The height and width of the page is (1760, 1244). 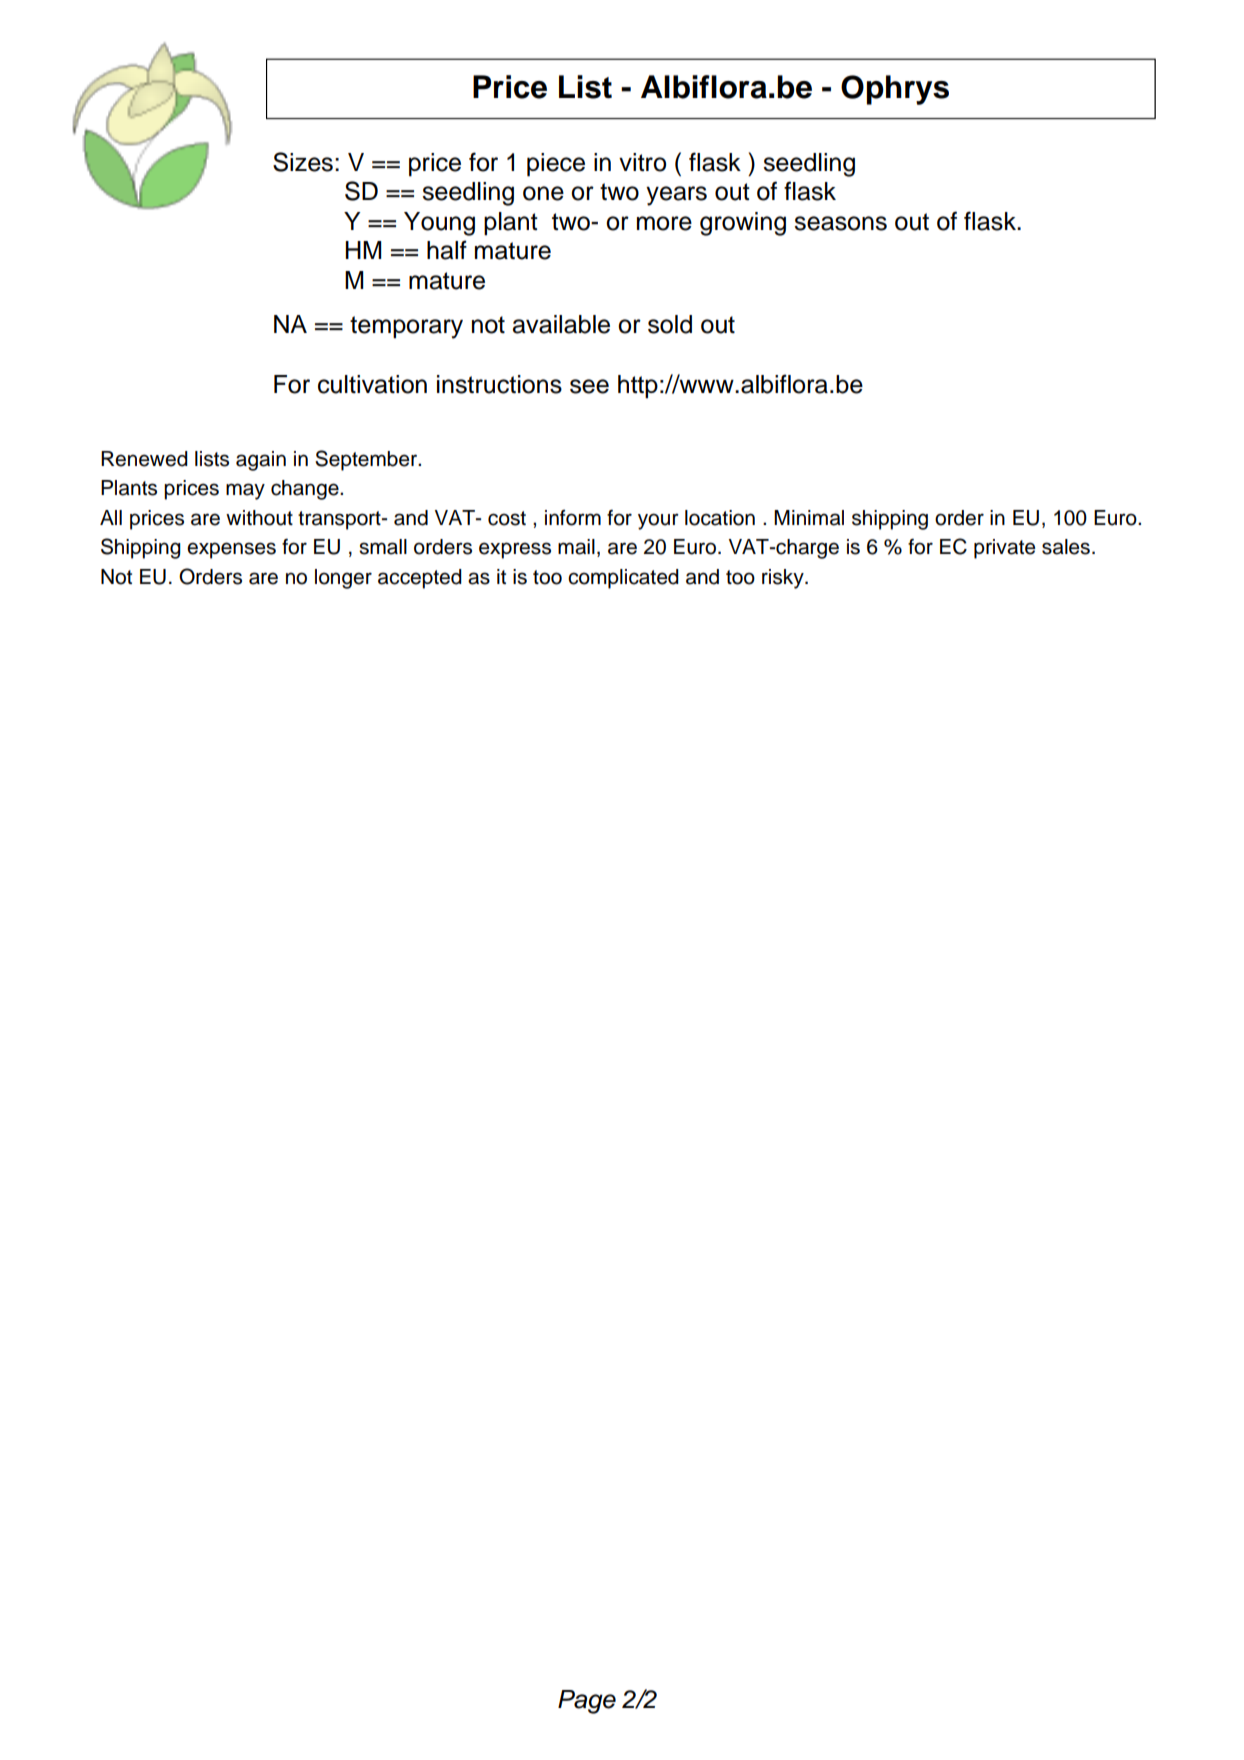 I want to click on Page, so click(x=587, y=1702).
